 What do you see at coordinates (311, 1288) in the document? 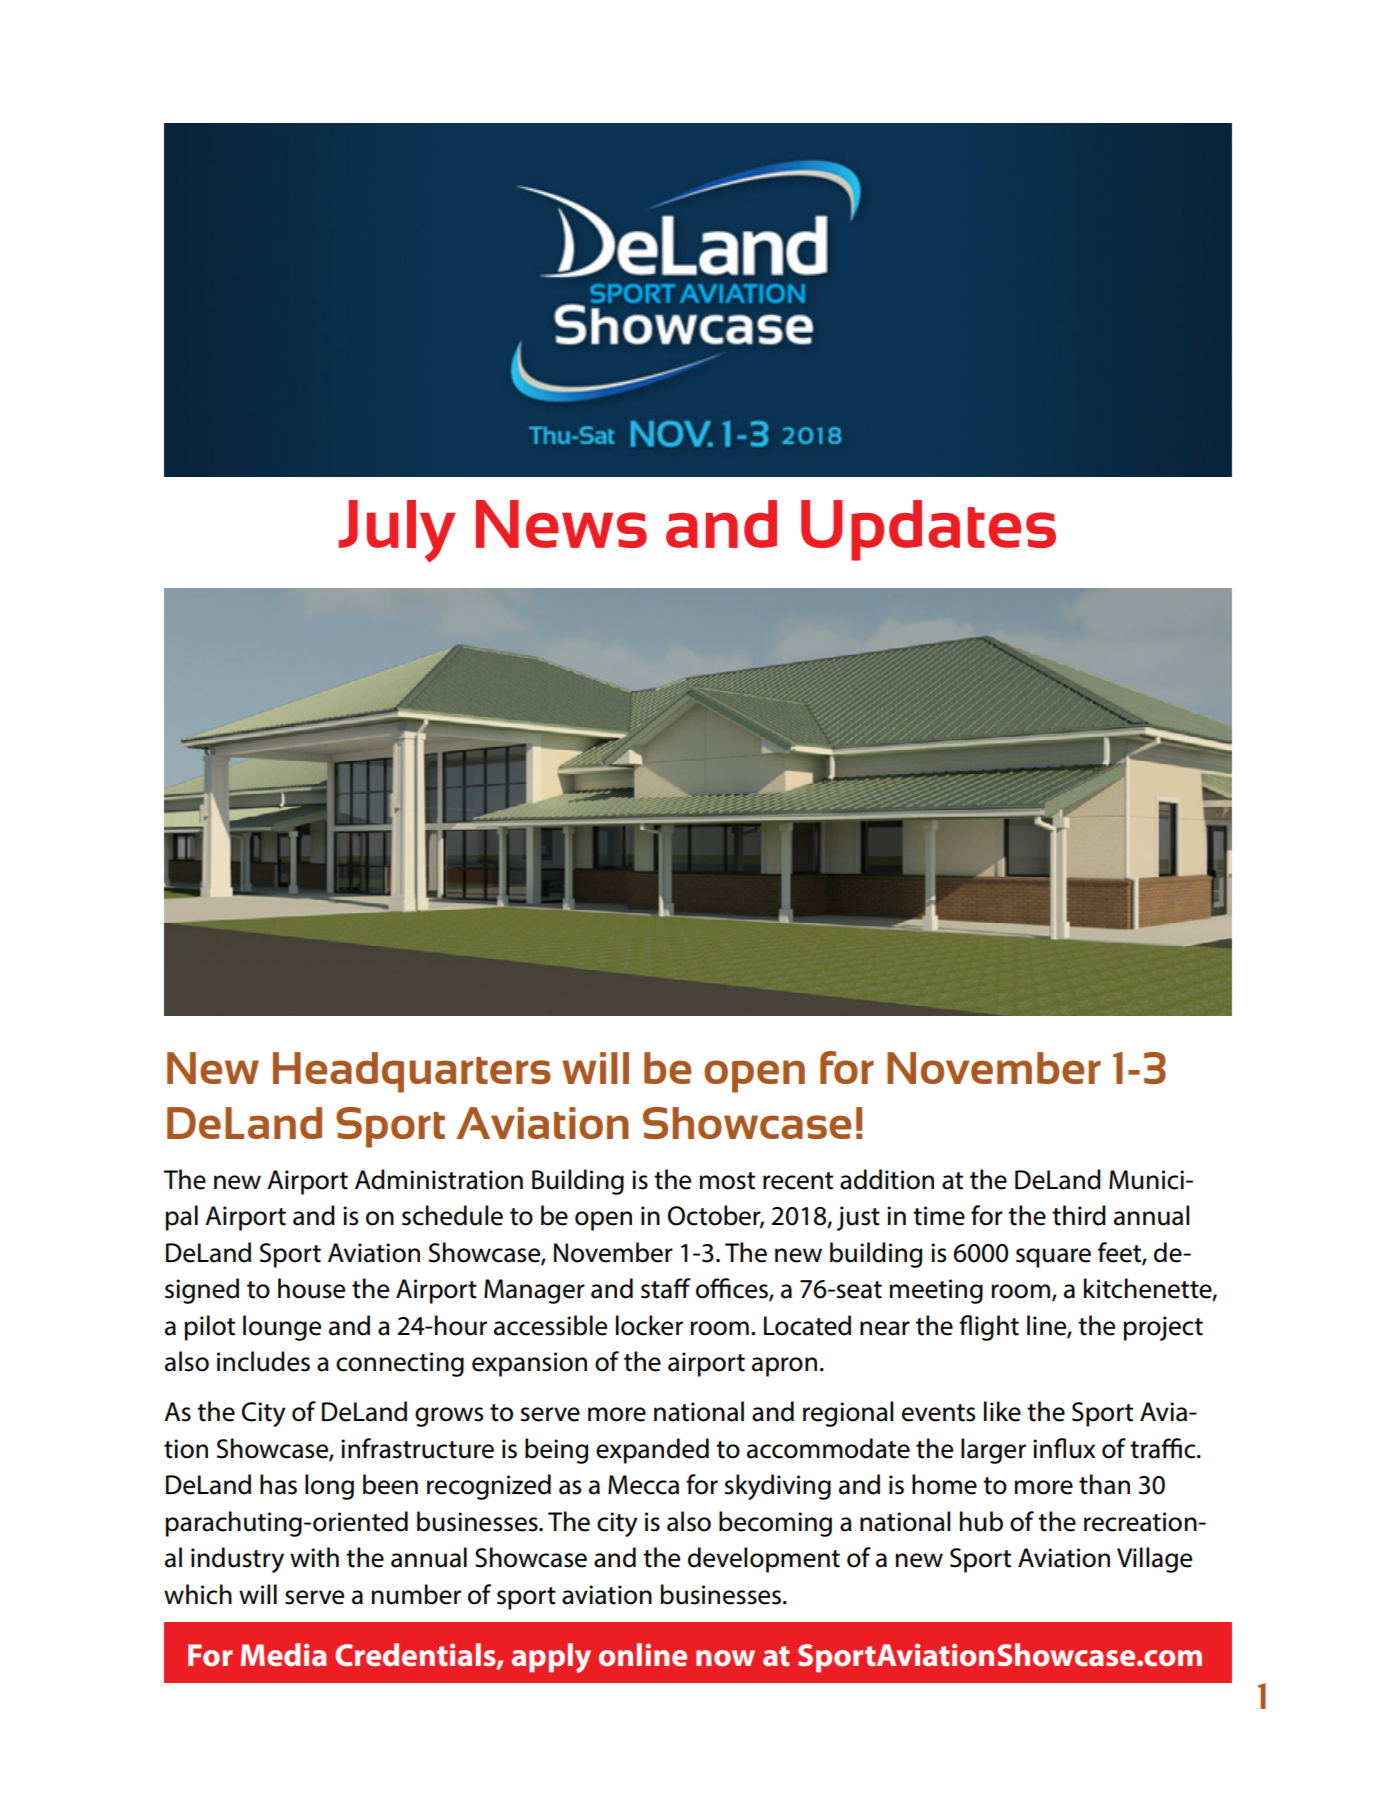
I see `house` at bounding box center [311, 1288].
